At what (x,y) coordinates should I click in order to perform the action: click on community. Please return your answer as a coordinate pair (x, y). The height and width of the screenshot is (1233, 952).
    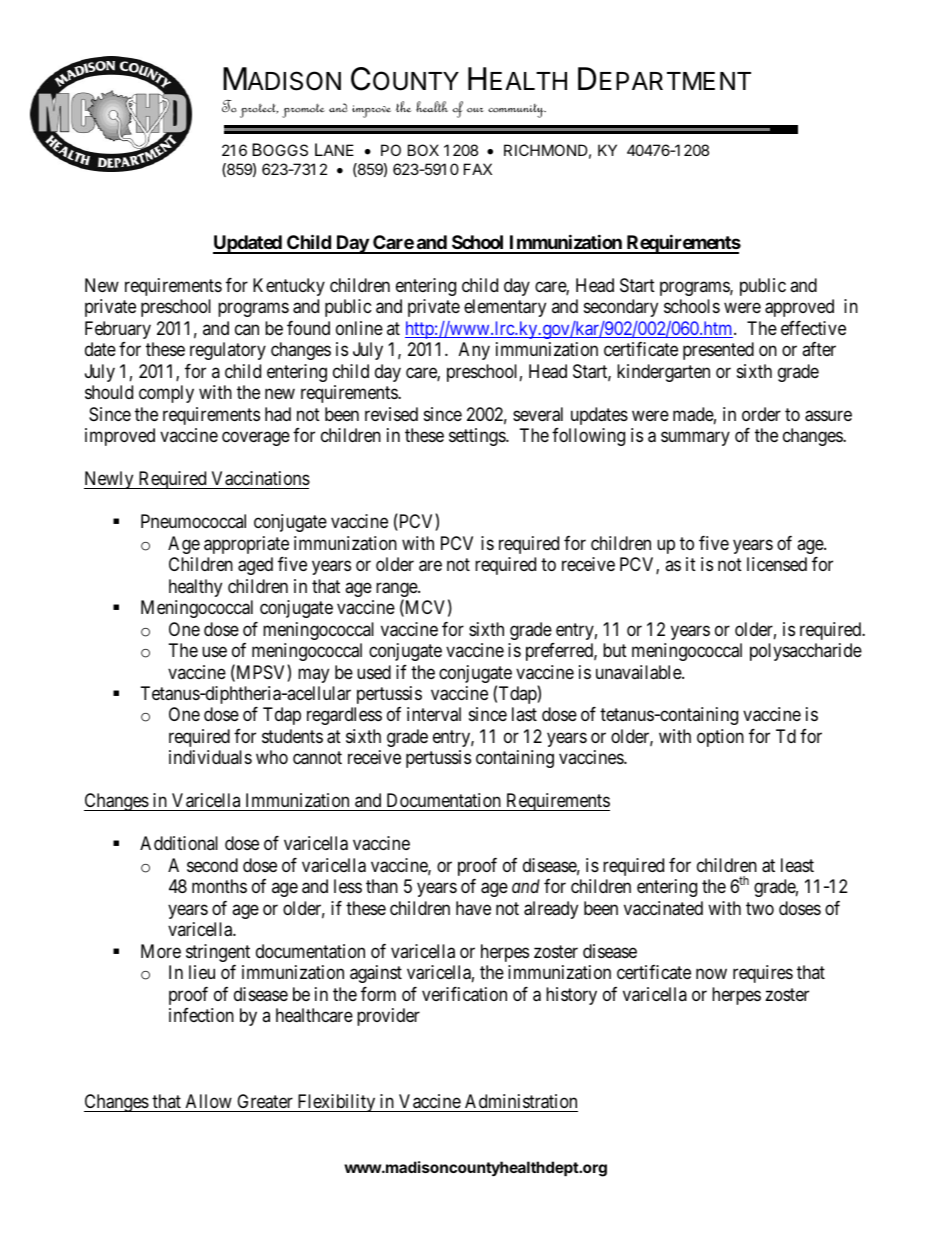
    Looking at the image, I should click on (517, 111).
